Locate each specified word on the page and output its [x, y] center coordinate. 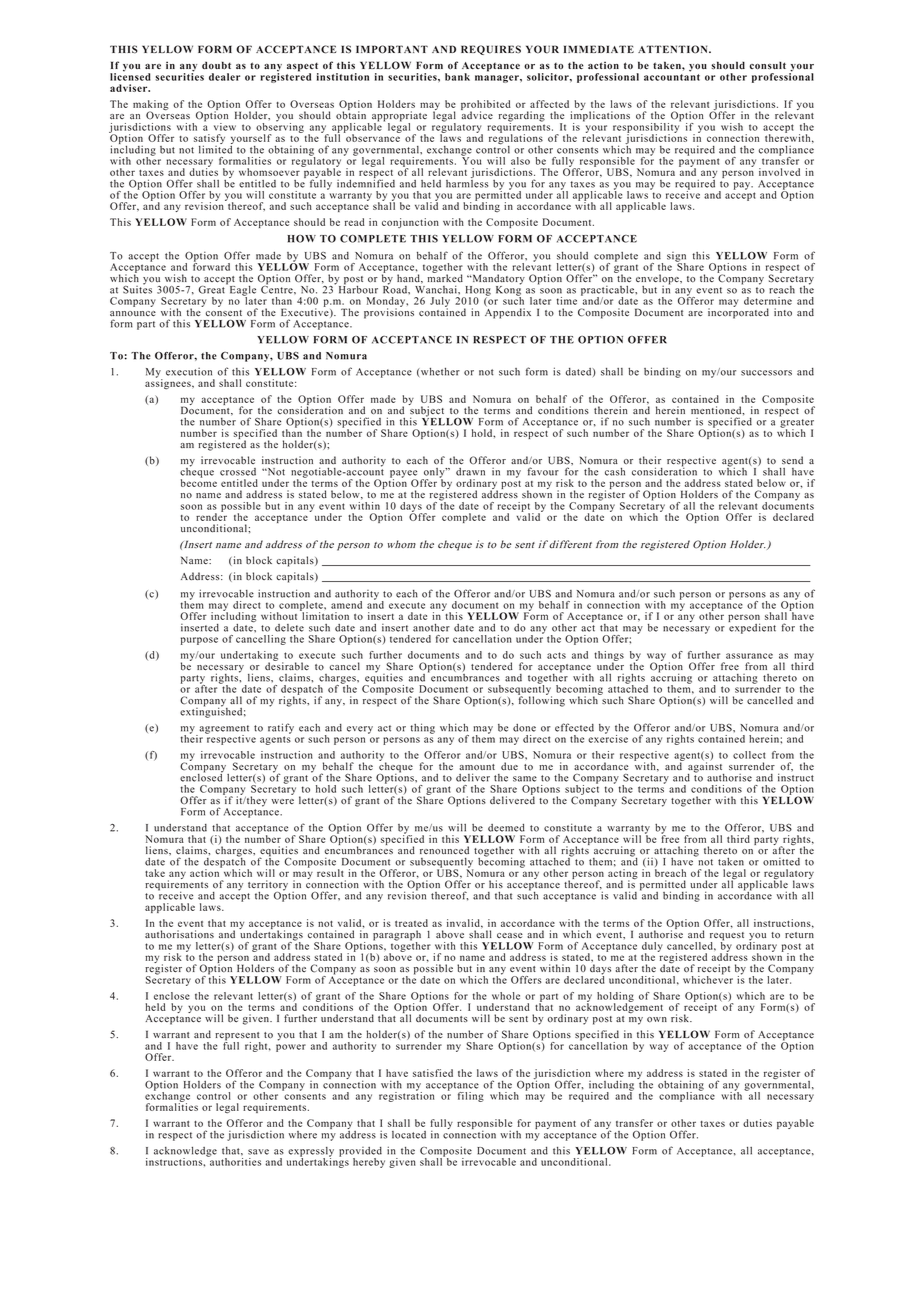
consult [768, 65]
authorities [234, 1160]
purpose [199, 641]
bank [457, 77]
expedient [752, 627]
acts [556, 655]
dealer [224, 77]
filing [471, 1097]
